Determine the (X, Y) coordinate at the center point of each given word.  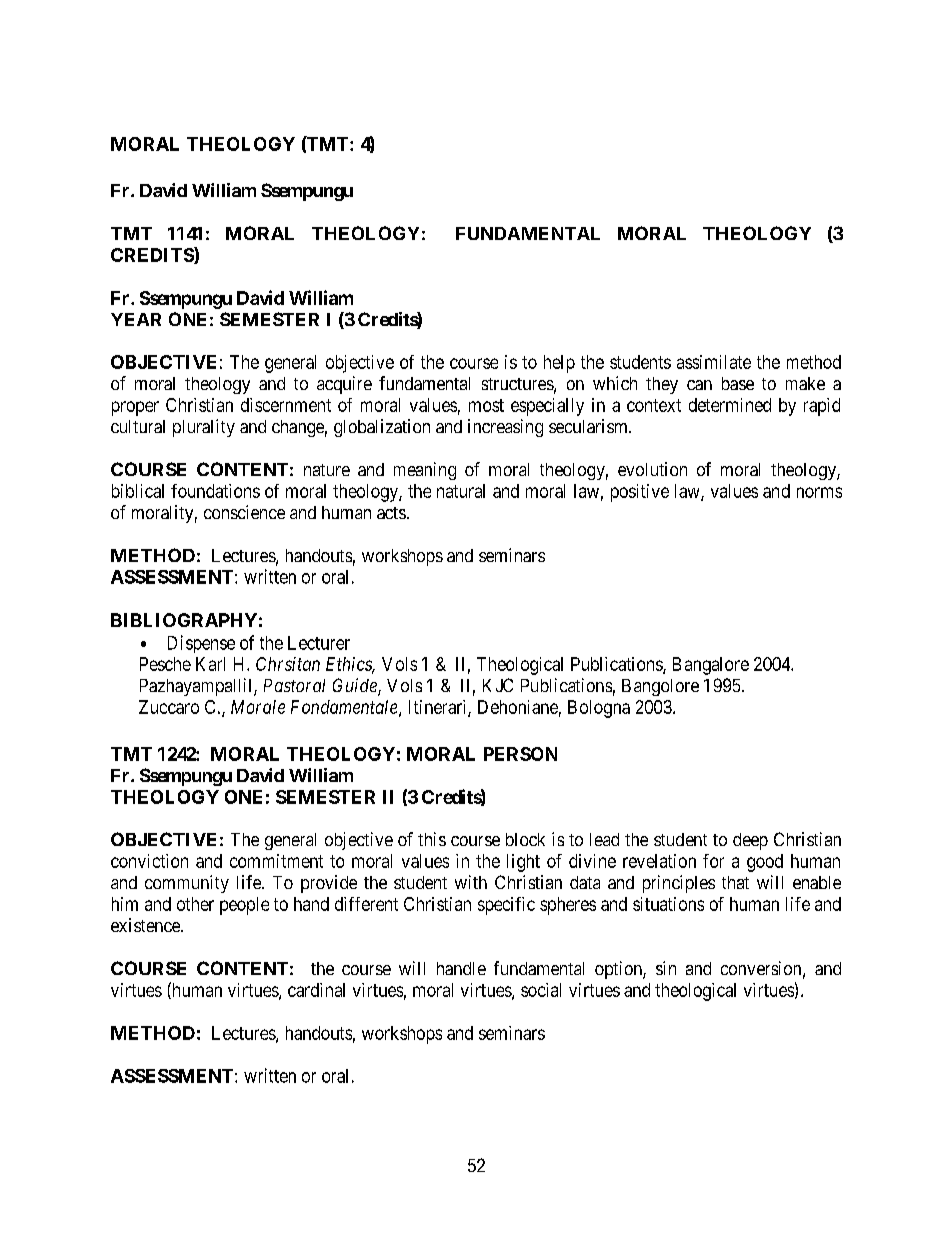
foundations (215, 491)
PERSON (520, 754)
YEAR (136, 319)
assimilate (714, 362)
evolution (652, 469)
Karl (210, 664)
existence (146, 925)
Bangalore (711, 666)
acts (391, 513)
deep (750, 841)
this (432, 839)
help (559, 364)
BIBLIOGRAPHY (184, 620)
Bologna (599, 709)
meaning (425, 471)
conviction (149, 861)
